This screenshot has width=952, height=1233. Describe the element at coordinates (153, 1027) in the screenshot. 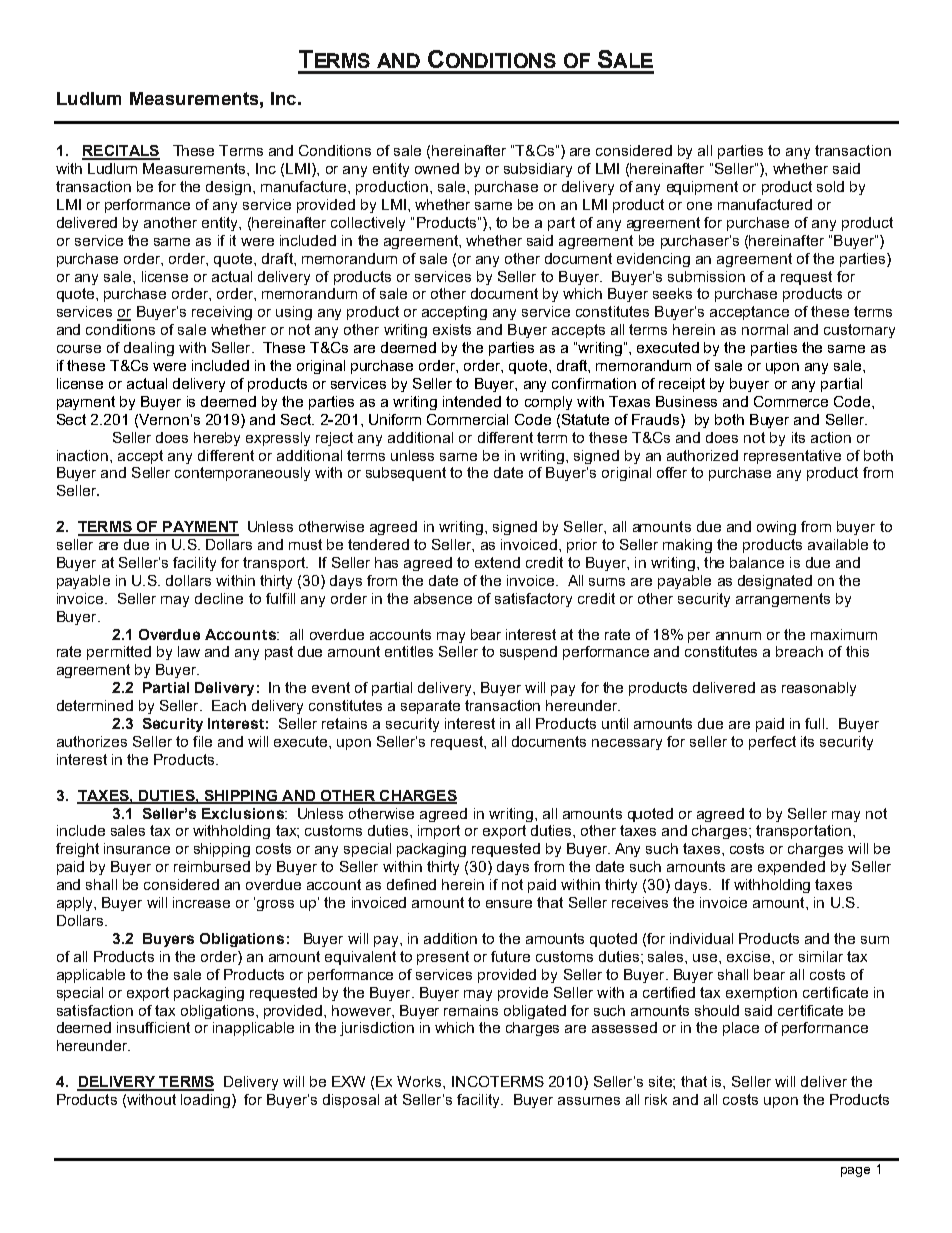

I see `insufficient` at that location.
